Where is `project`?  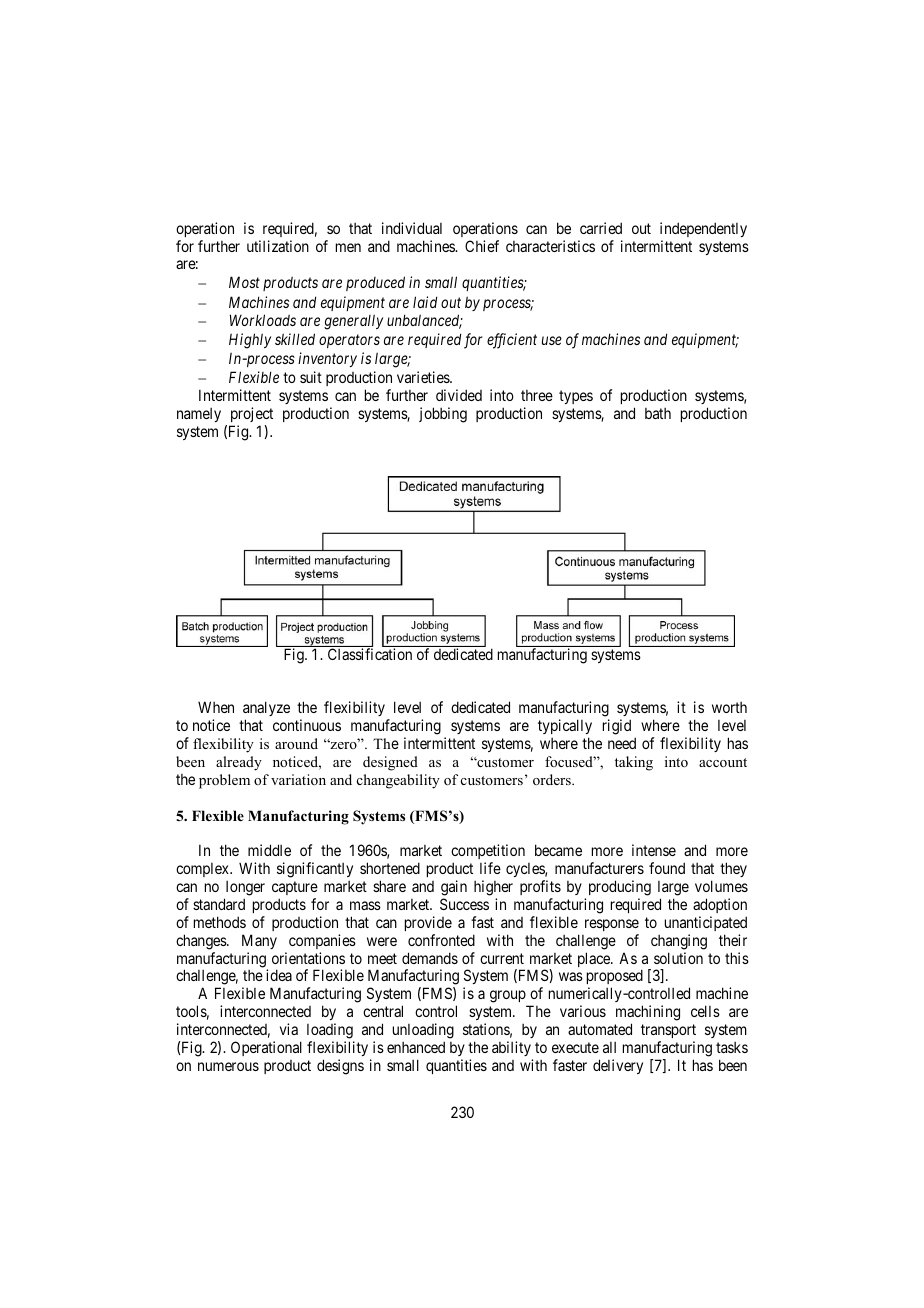
project is located at coordinates (252, 414).
